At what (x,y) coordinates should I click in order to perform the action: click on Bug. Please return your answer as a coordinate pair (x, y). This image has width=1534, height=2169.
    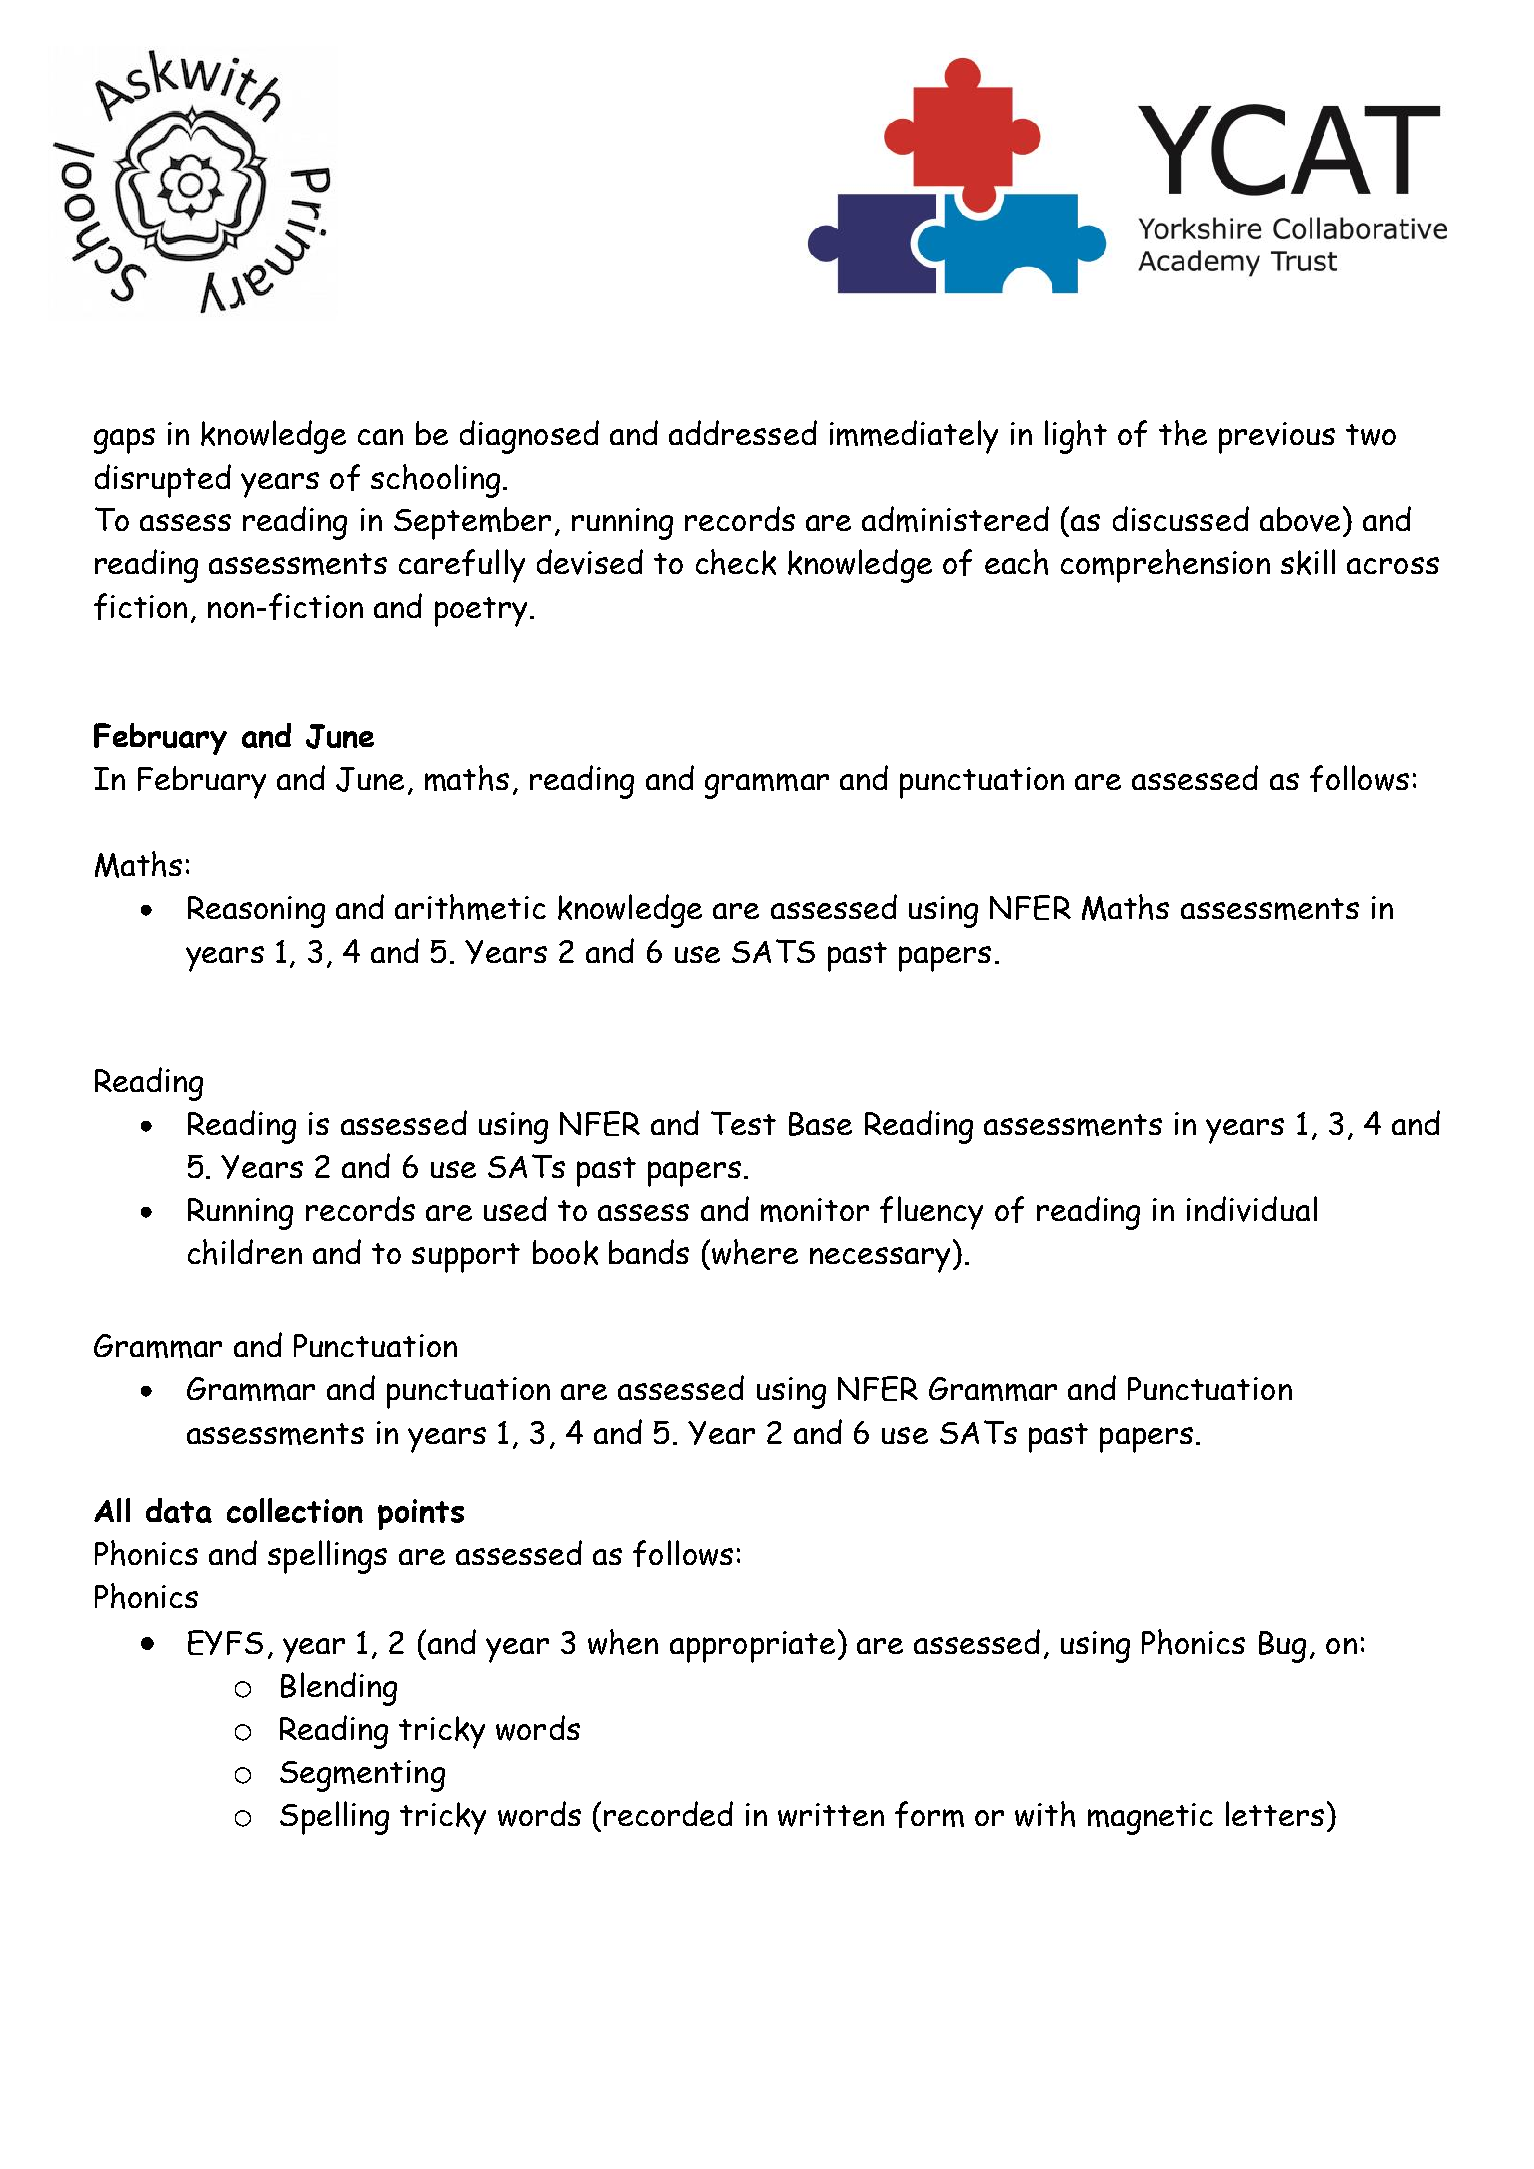
    Looking at the image, I should click on (1282, 1647).
